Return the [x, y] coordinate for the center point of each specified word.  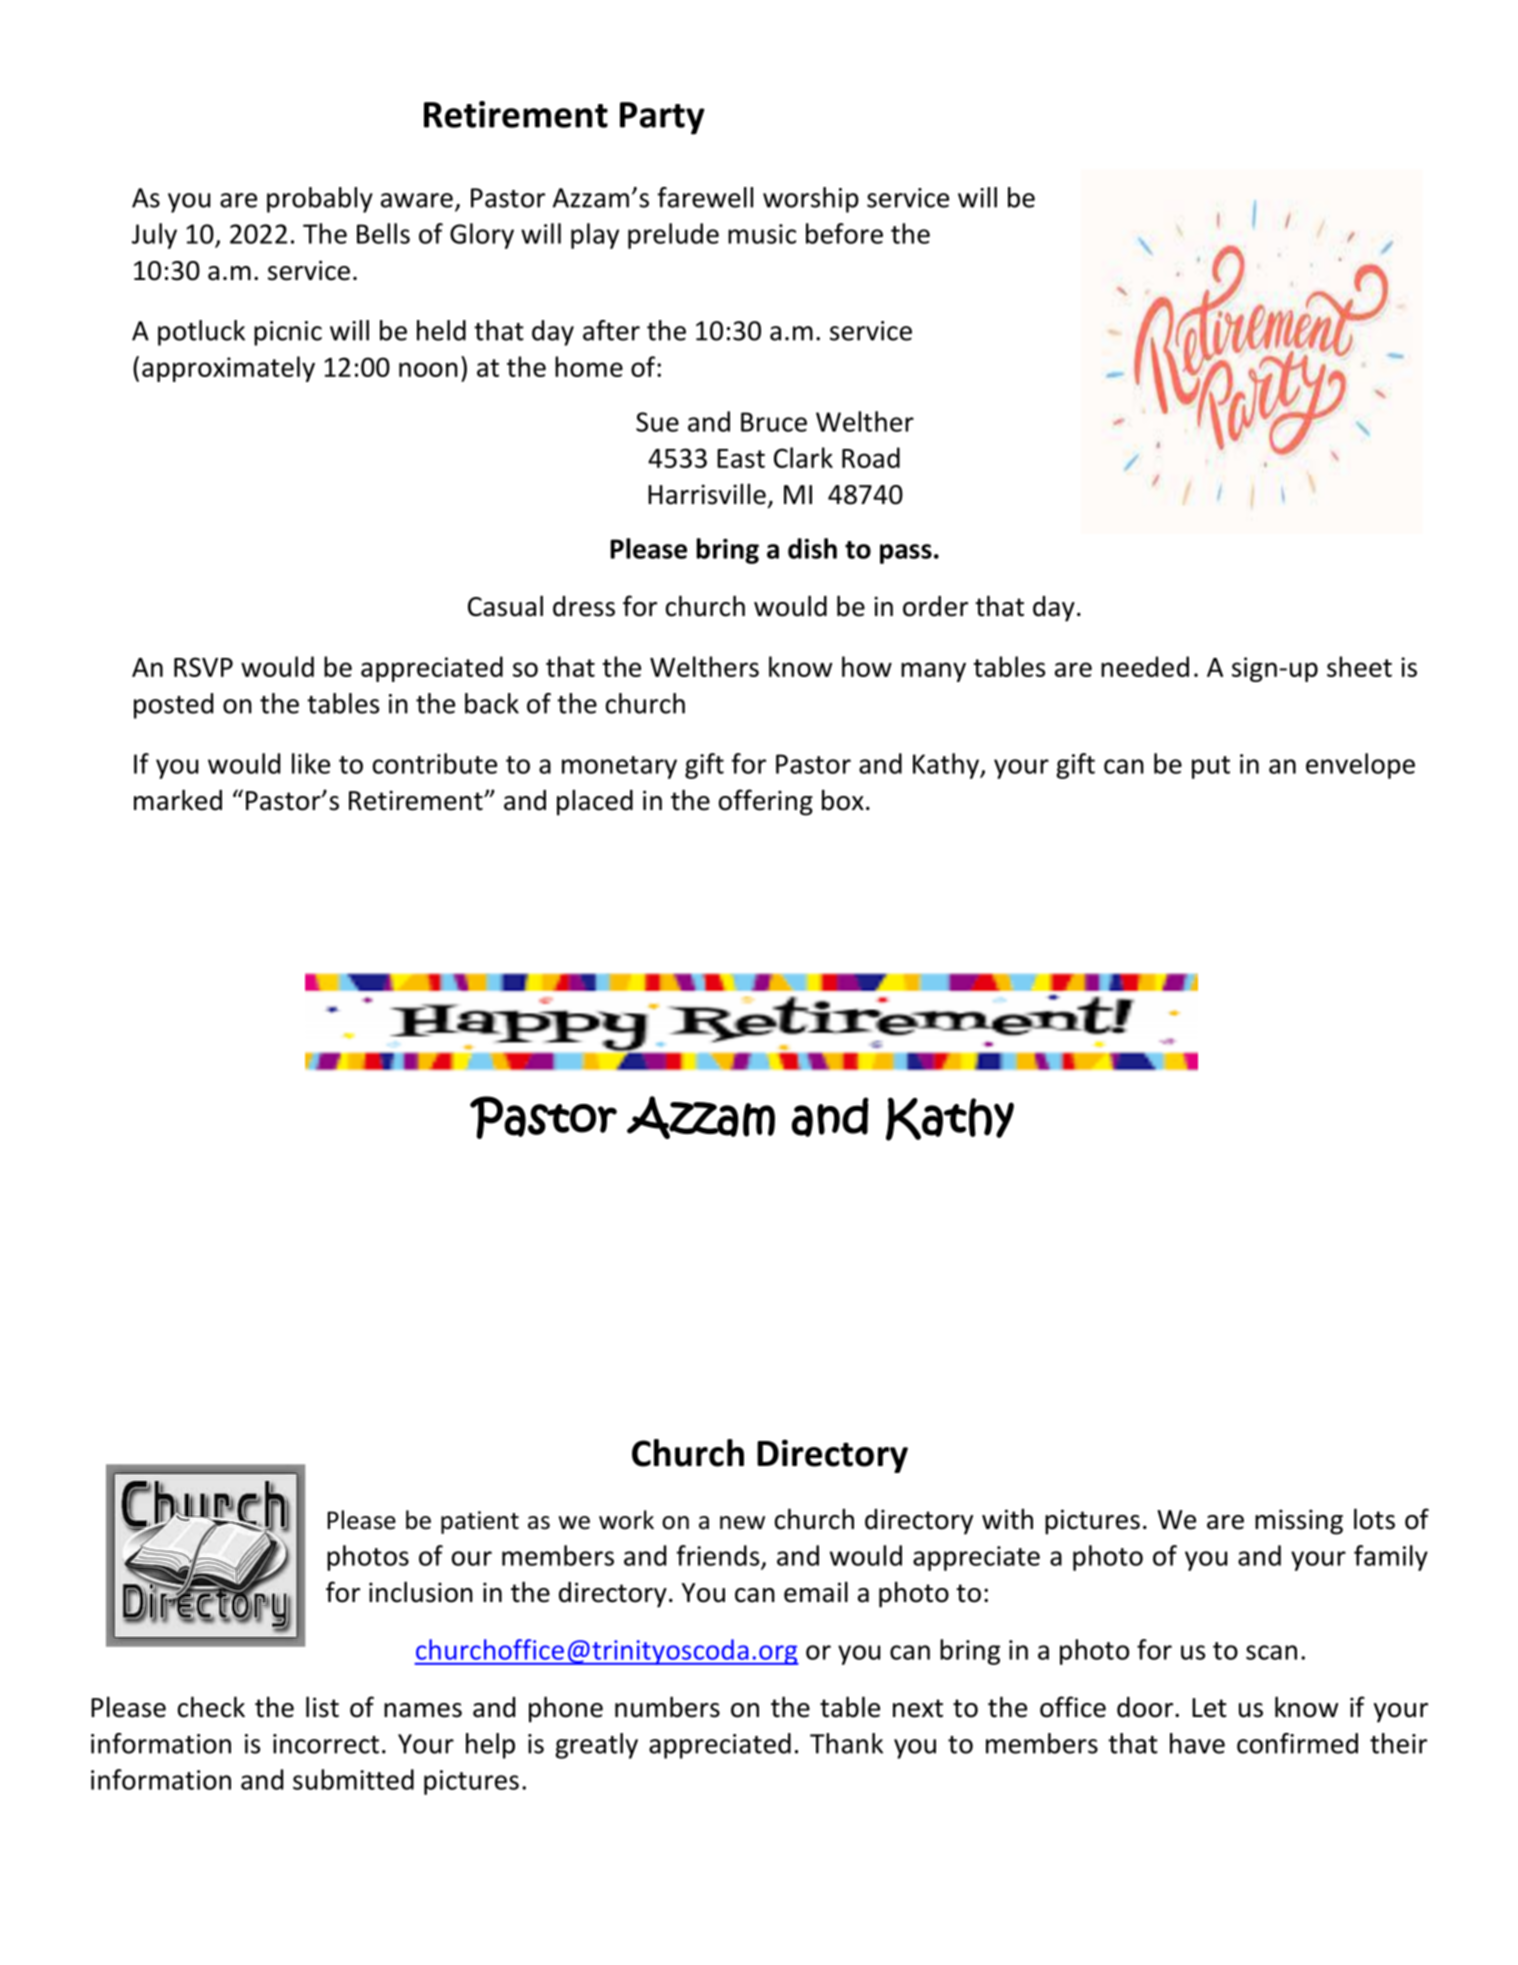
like [311, 763]
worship [811, 200]
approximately [228, 369]
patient [480, 1522]
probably [320, 200]
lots [1374, 1519]
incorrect [326, 1744]
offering [766, 802]
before [844, 233]
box [843, 800]
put [1211, 767]
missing [1299, 1522]
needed [1145, 666]
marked [178, 800]
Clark [803, 457]
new [742, 1523]
